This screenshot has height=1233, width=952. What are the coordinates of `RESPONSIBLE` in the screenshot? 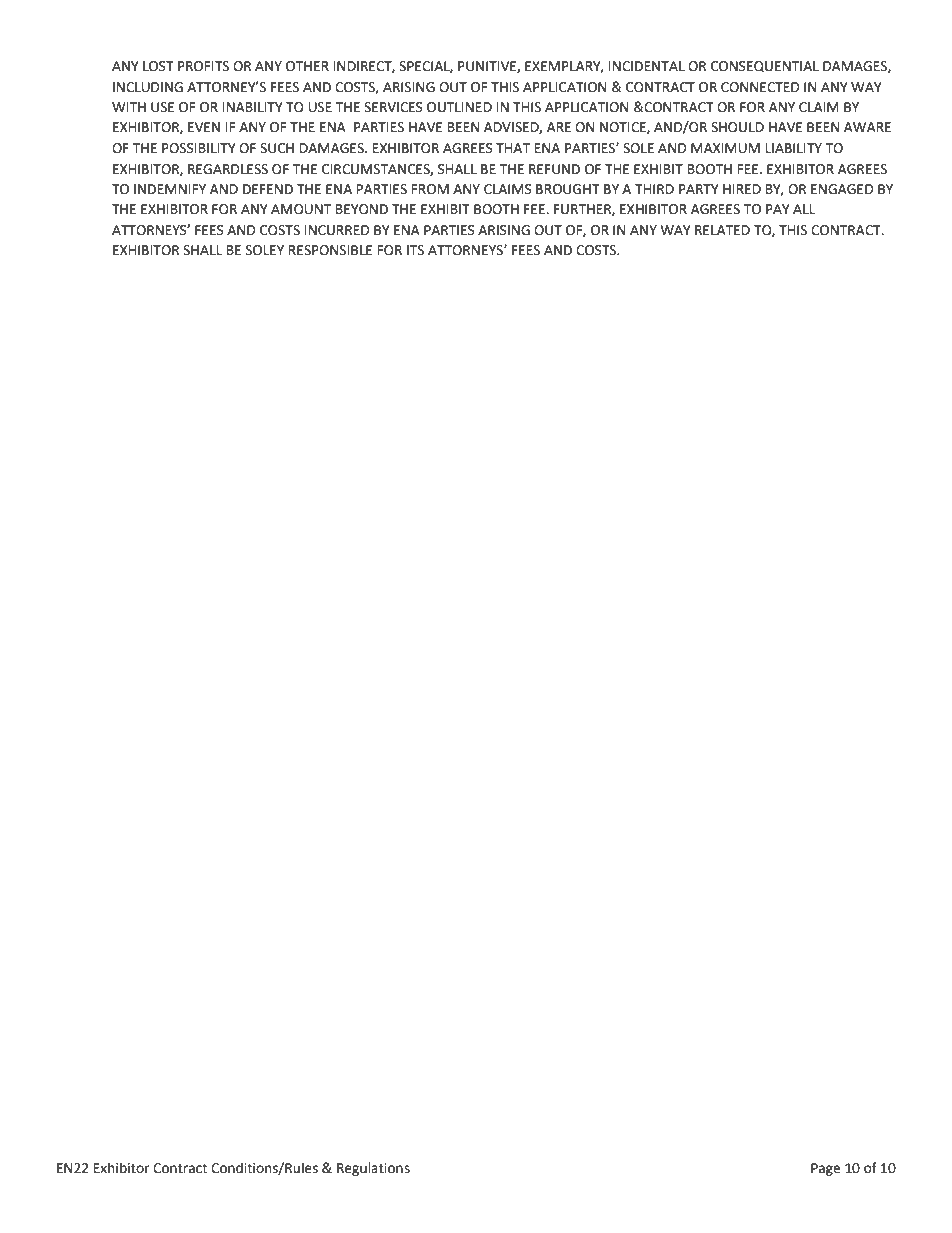 It's located at (330, 250).
